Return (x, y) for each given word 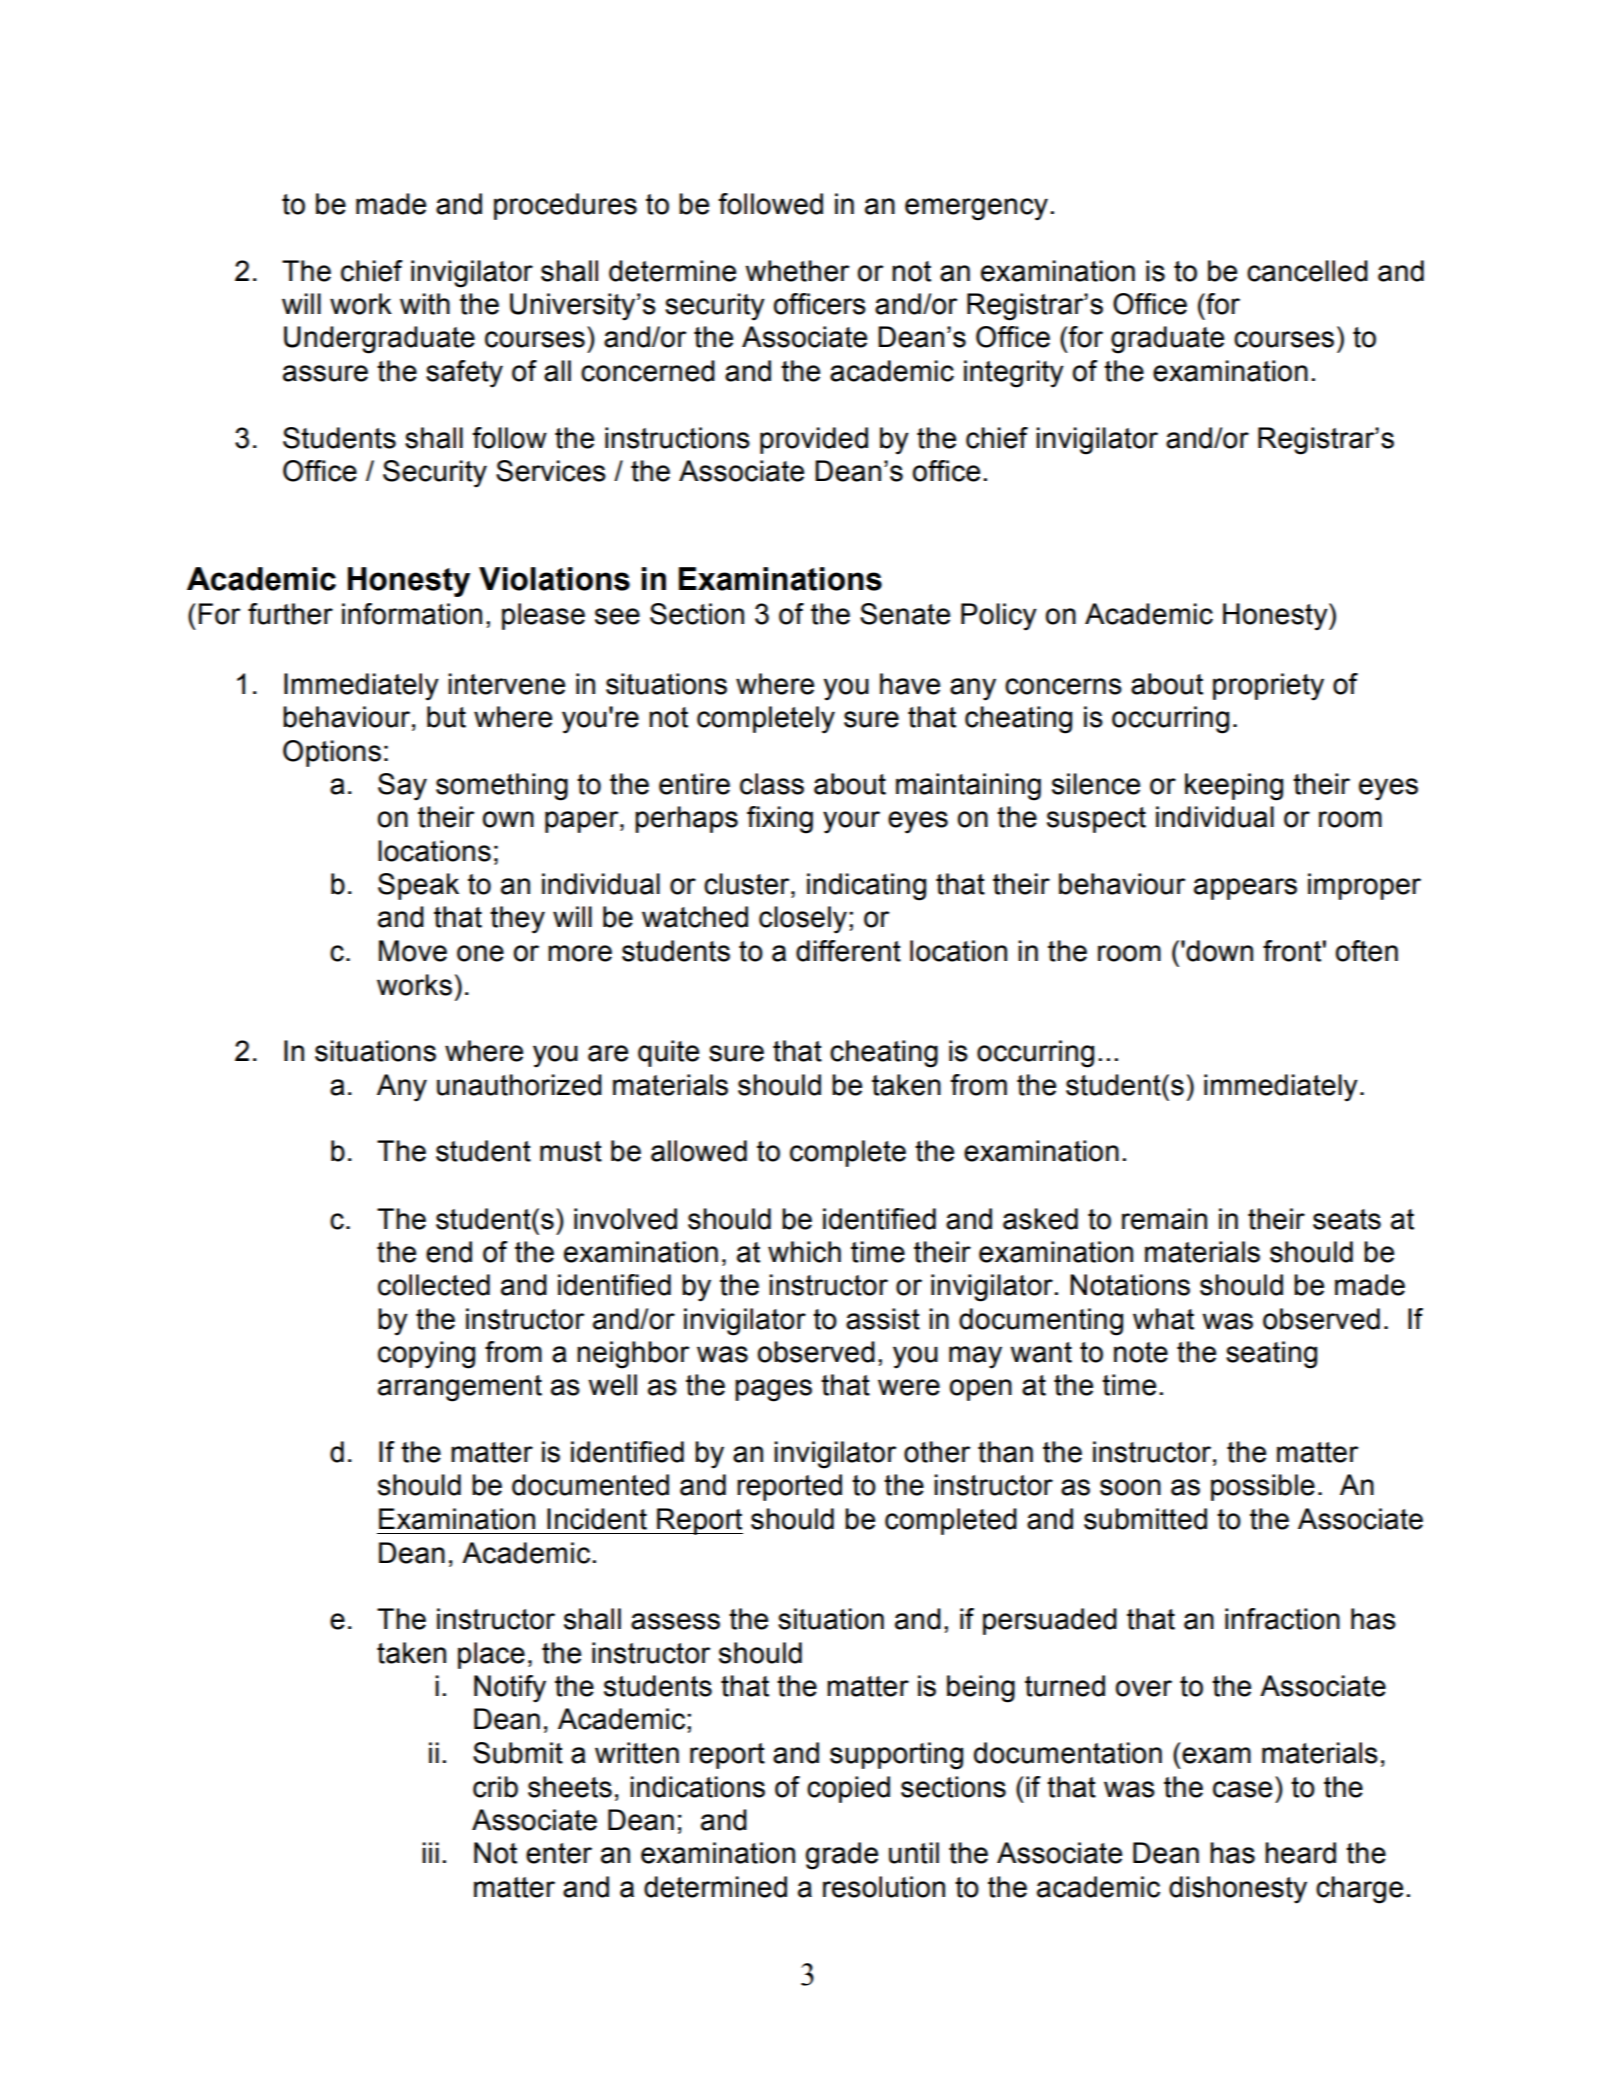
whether (797, 271)
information (412, 614)
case (1242, 1789)
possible (1263, 1487)
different (848, 951)
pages (773, 1390)
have (910, 684)
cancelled (1307, 271)
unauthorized (519, 1085)
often (1367, 951)
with (425, 304)
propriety (1268, 687)
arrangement (460, 1388)
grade (842, 1856)
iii (430, 1852)
